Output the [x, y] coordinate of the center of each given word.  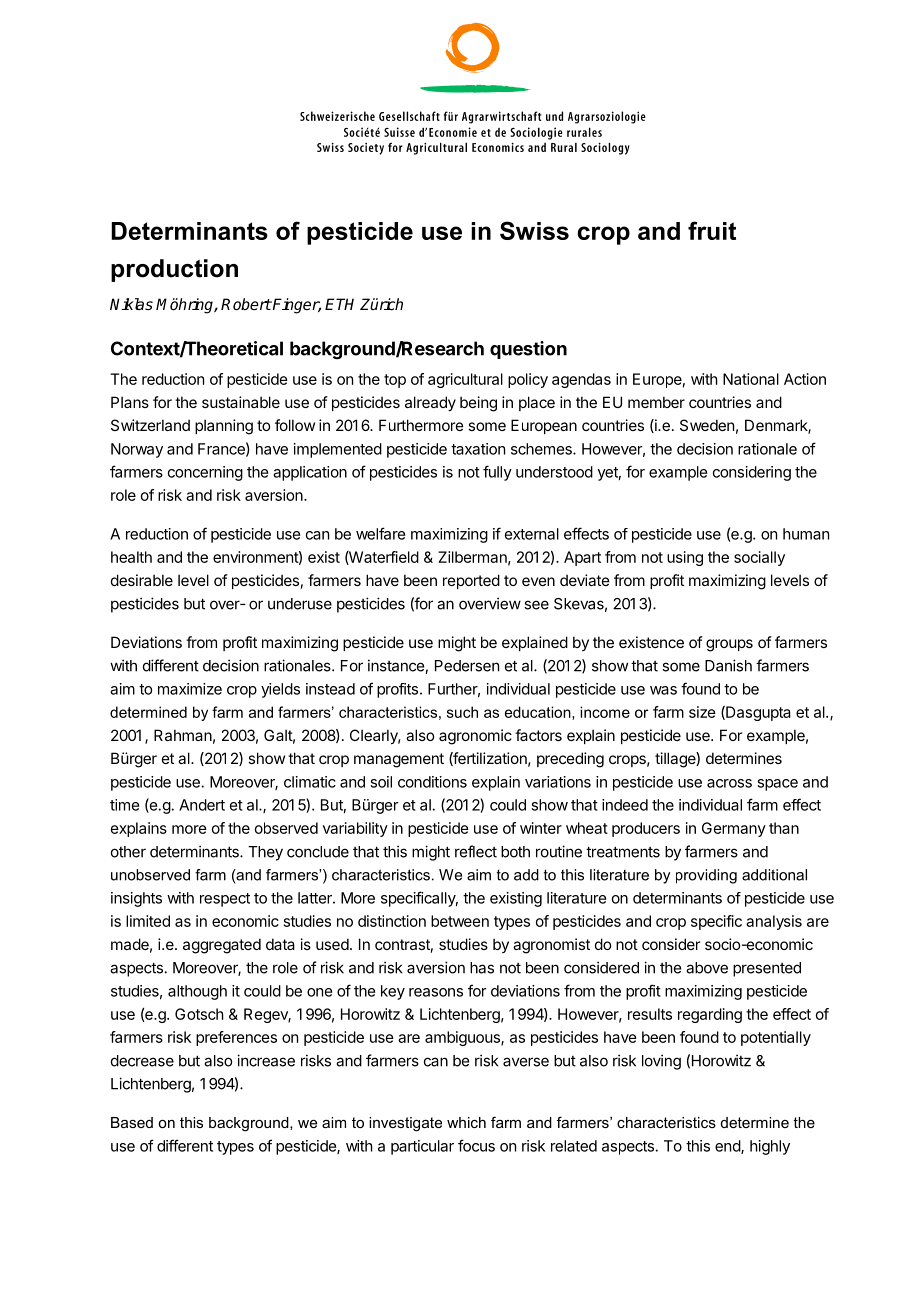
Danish [728, 665]
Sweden [707, 425]
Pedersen [467, 666]
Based [132, 1122]
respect [225, 900]
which [466, 1122]
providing [706, 876]
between [460, 921]
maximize [190, 689]
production [174, 270]
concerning [205, 473]
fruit [712, 230]
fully [497, 473]
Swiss [534, 230]
